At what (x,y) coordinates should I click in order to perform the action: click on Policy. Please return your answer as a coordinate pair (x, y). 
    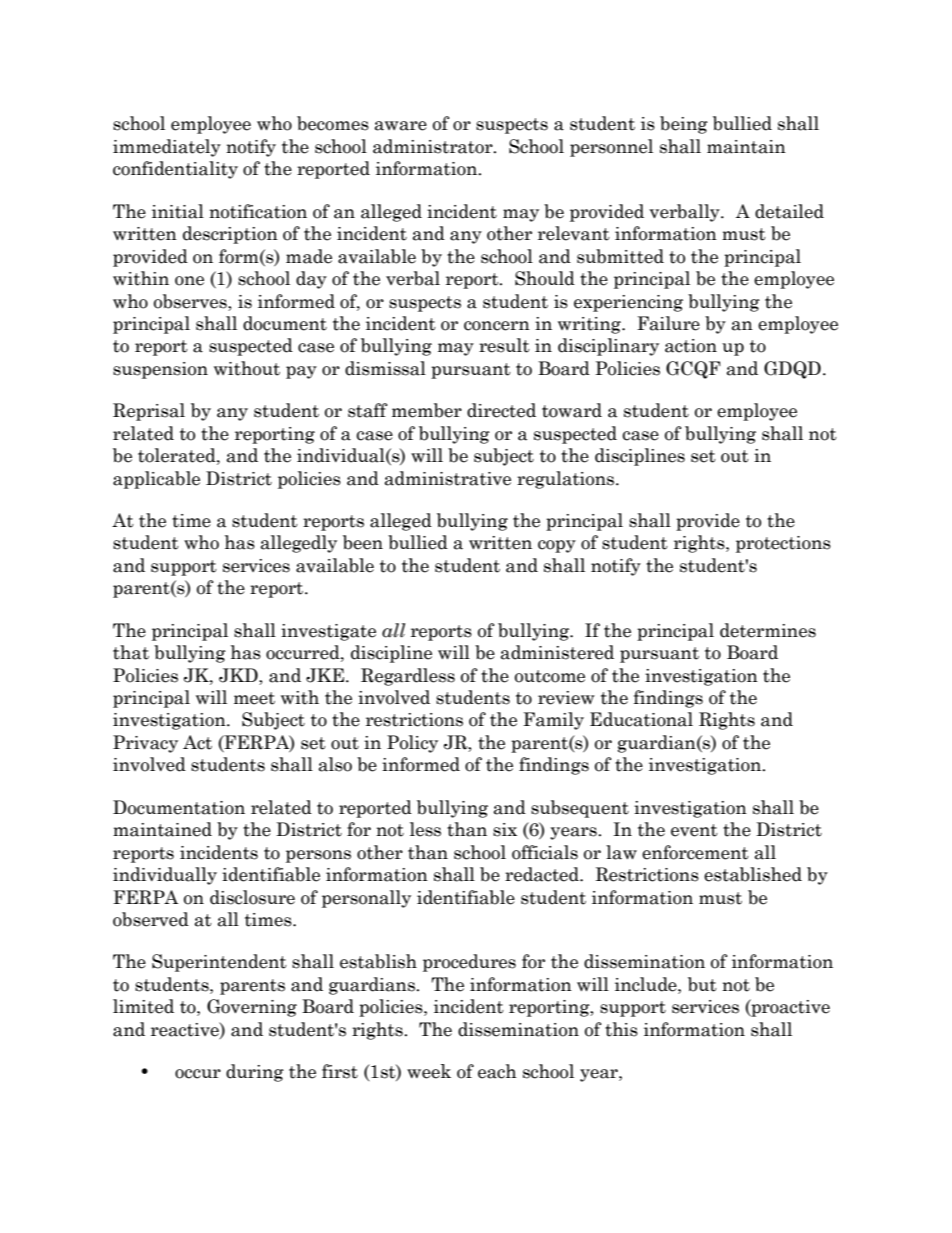
    Looking at the image, I should click on (412, 744).
